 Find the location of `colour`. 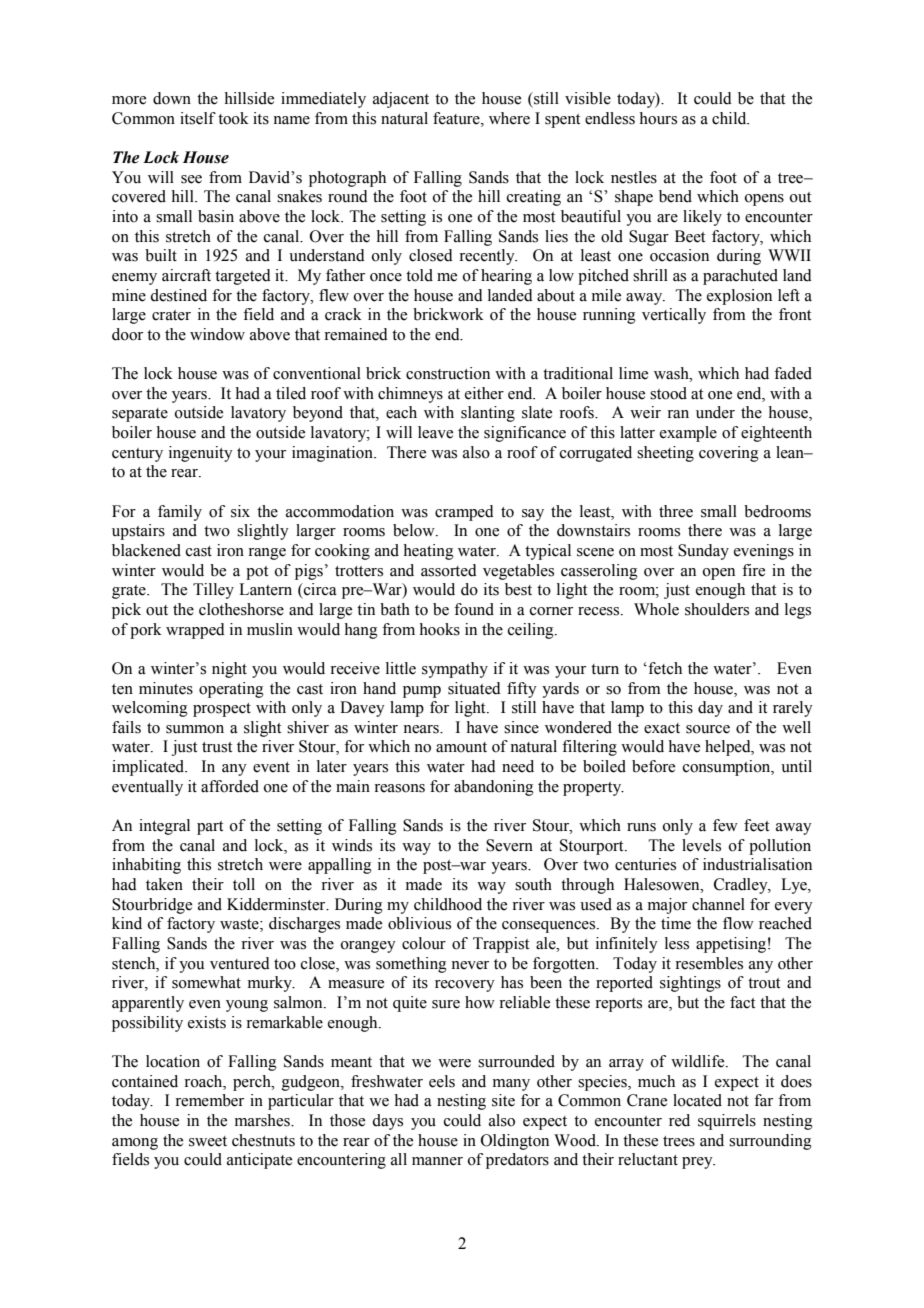

colour is located at coordinates (424, 943).
